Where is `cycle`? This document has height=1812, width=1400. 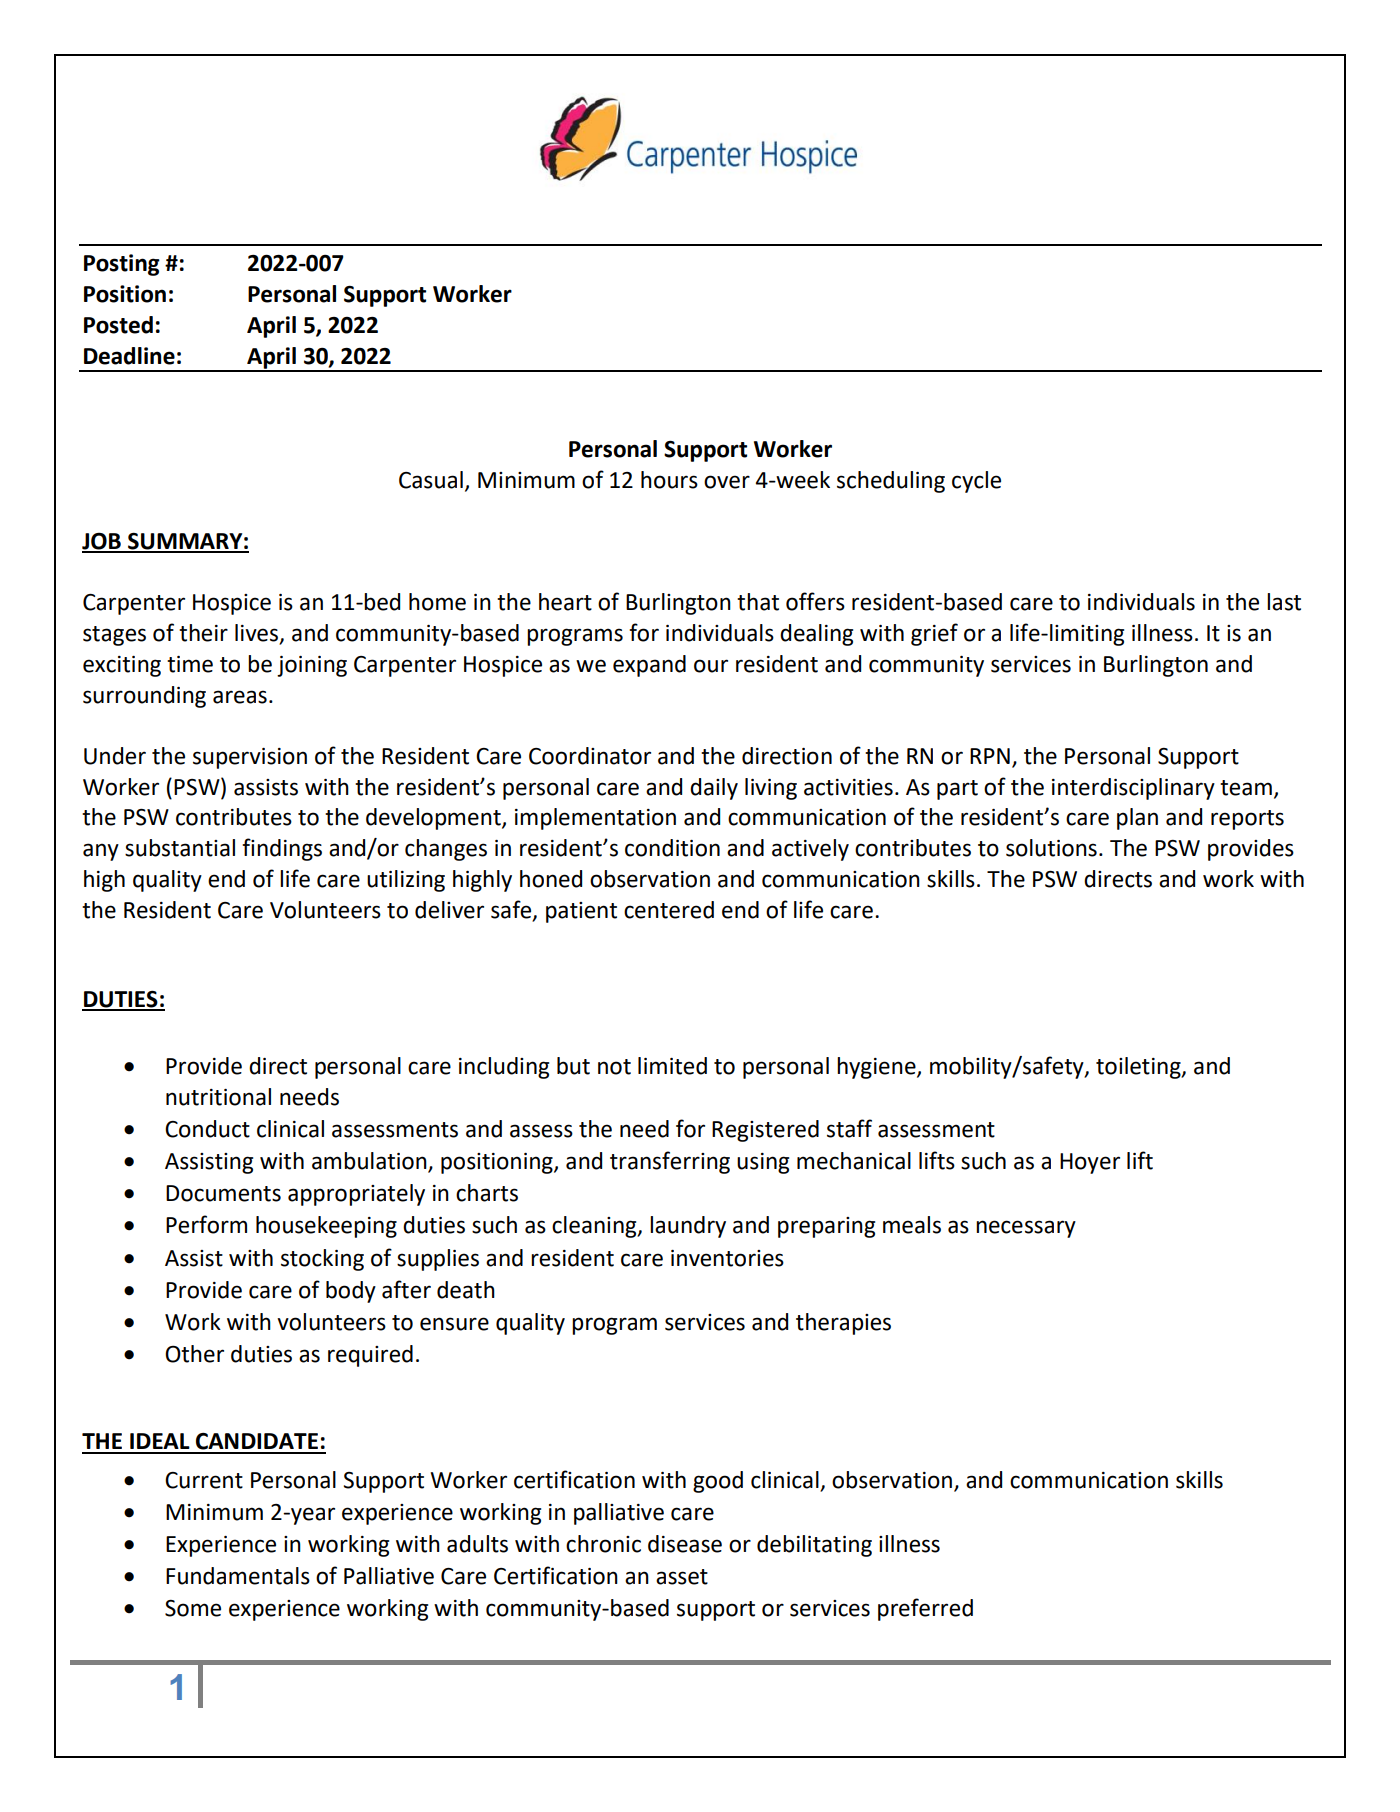 cycle is located at coordinates (976, 482).
